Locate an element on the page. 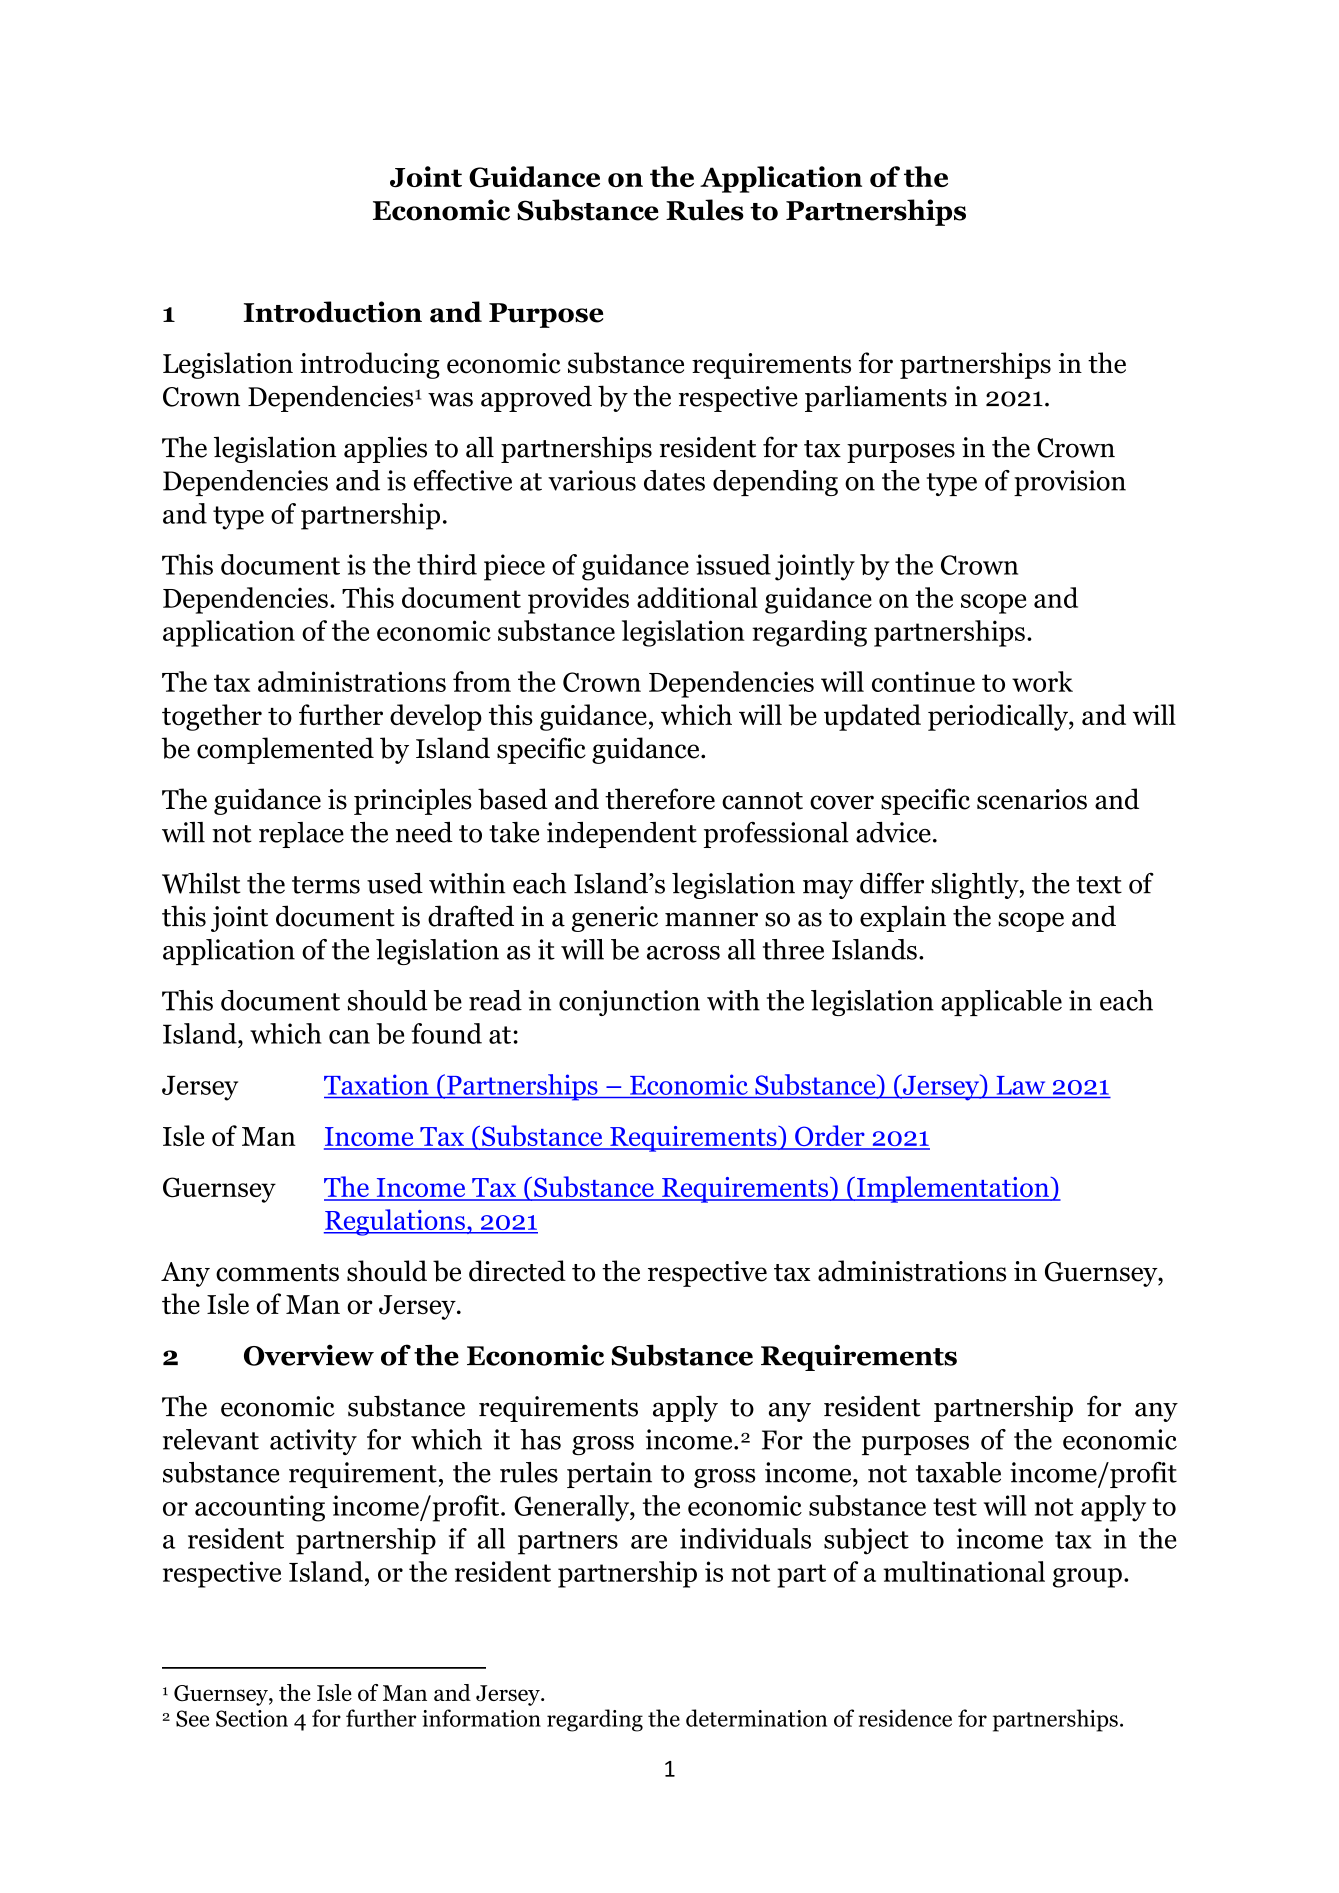 Image resolution: width=1339 pixels, height=1893 pixels. determination is located at coordinates (756, 1718).
